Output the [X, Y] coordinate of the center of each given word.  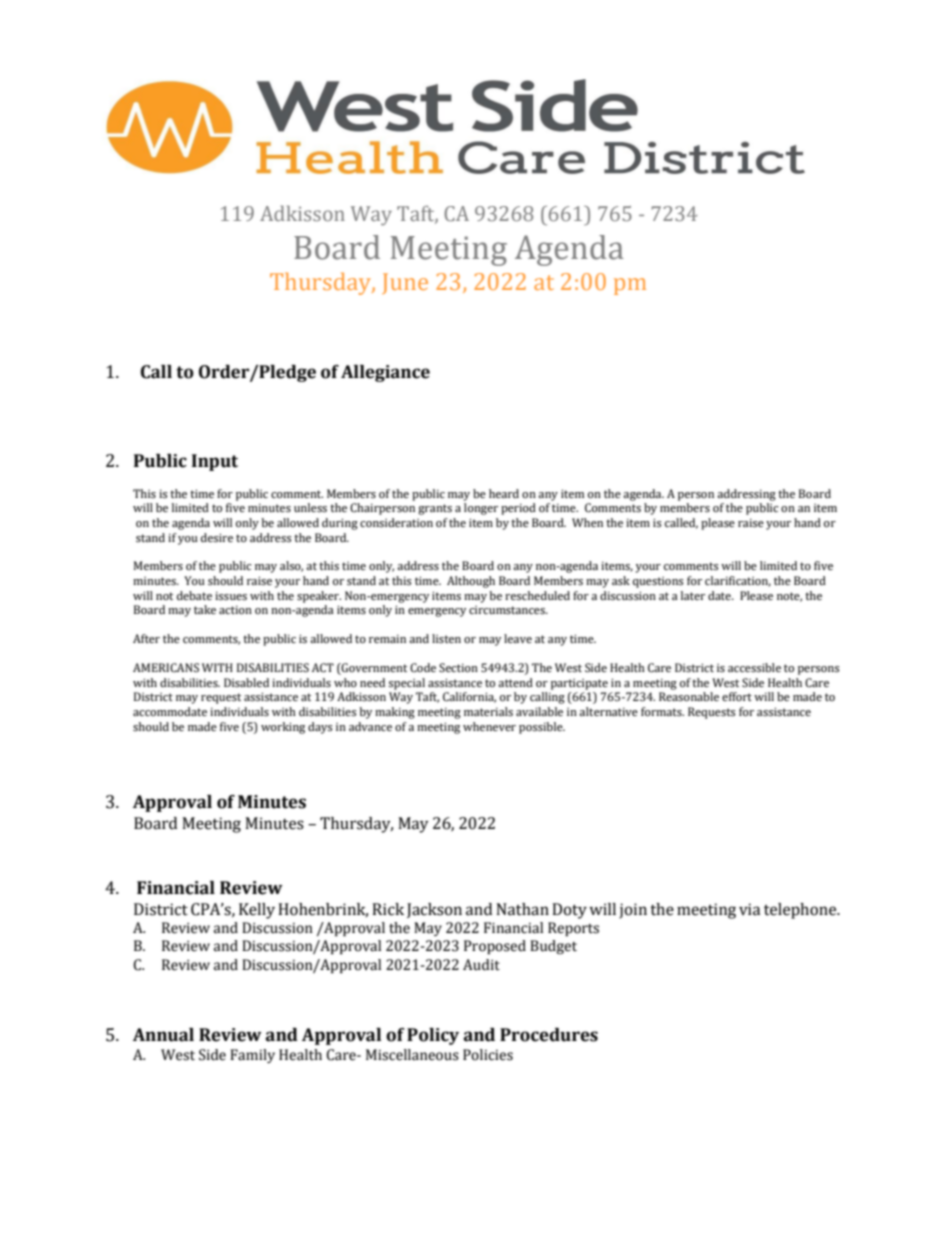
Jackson [434, 910]
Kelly [257, 911]
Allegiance [385, 373]
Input [215, 462]
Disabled [246, 682]
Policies [488, 1055]
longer [481, 509]
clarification [738, 581]
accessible [754, 668]
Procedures [549, 1035]
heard [504, 493]
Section [458, 668]
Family [252, 1056]
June [405, 283]
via [749, 909]
